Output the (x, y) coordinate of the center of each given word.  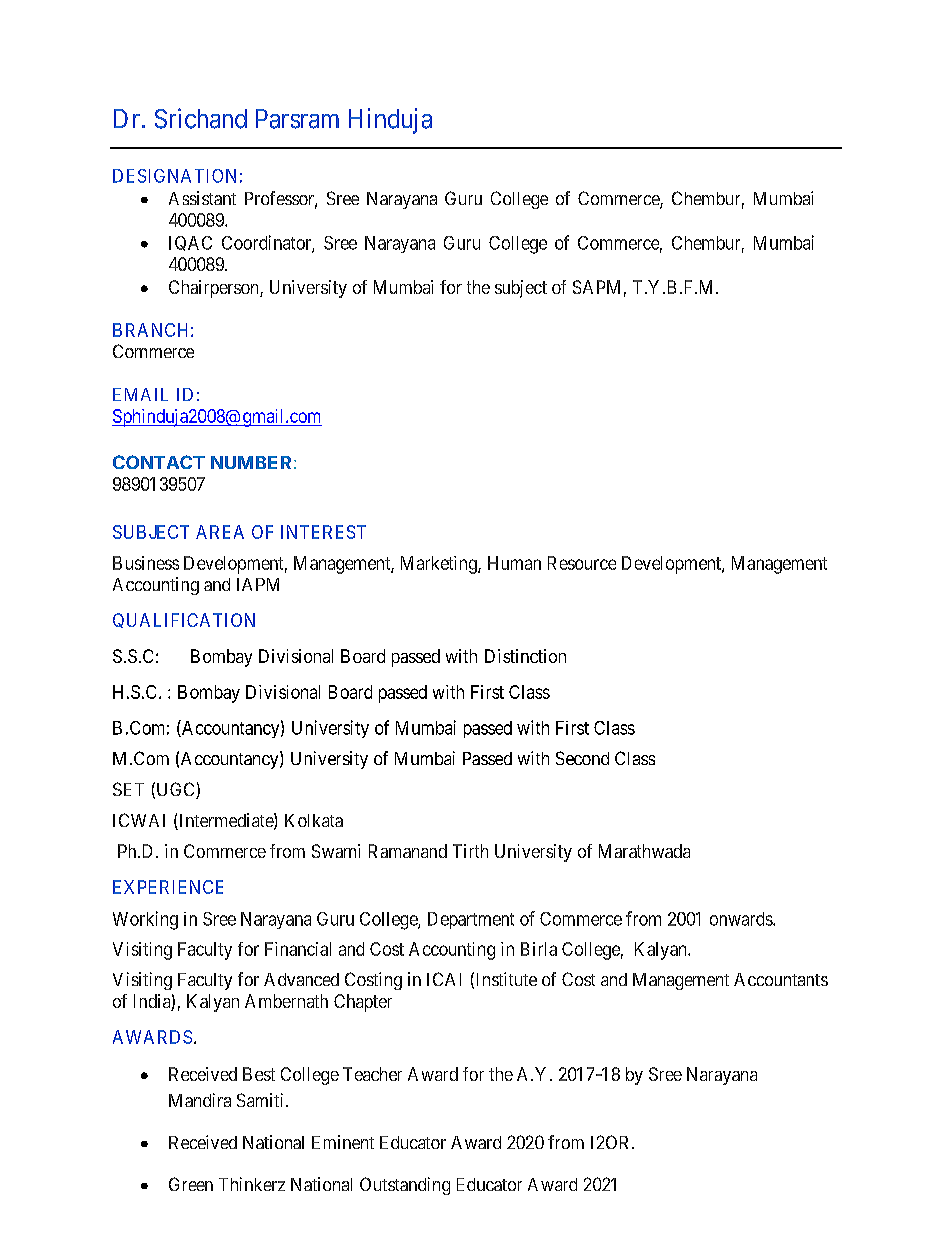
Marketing (440, 565)
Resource (582, 563)
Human (514, 563)
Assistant (202, 198)
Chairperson (215, 289)
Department (471, 920)
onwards (742, 919)
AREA (220, 532)
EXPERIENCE (168, 887)
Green (191, 1184)
